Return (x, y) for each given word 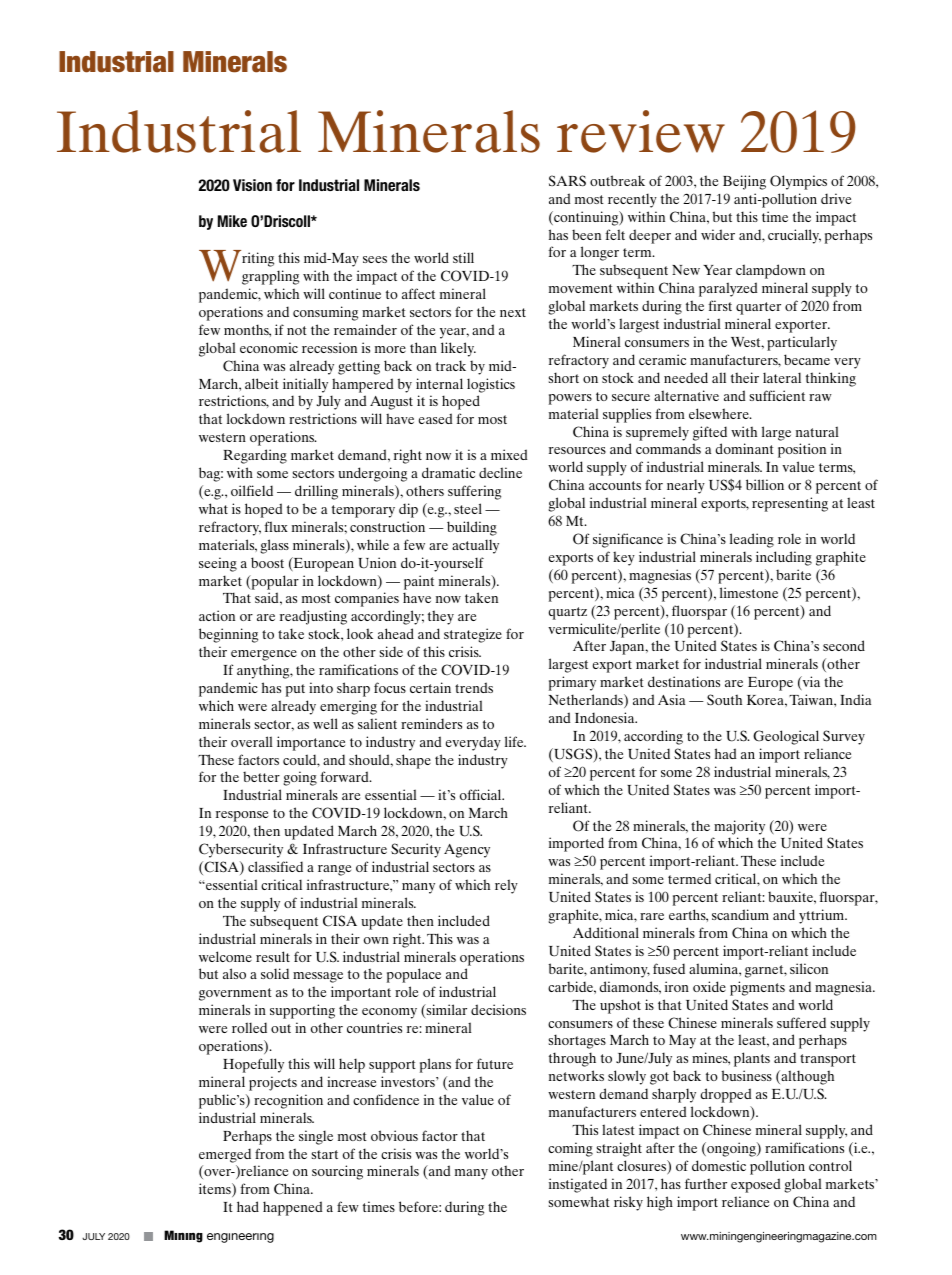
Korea (766, 700)
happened (292, 1208)
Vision (252, 185)
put (295, 690)
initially (305, 385)
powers (570, 399)
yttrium (823, 916)
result (273, 956)
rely (506, 886)
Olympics (798, 182)
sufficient (777, 395)
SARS (567, 181)
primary (572, 683)
